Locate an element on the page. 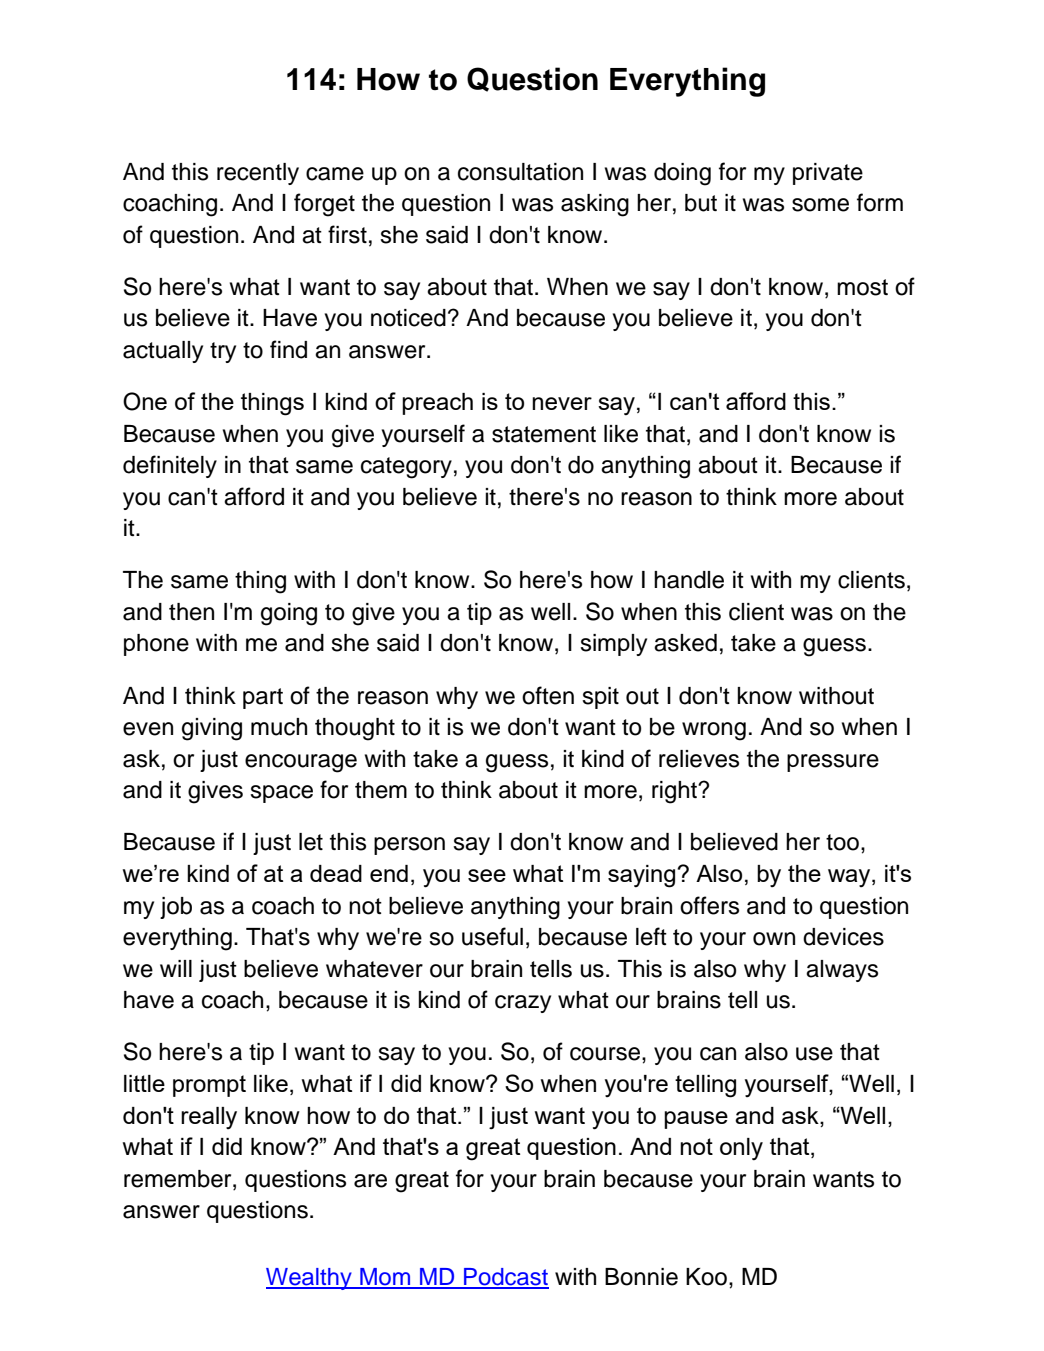  handle is located at coordinates (689, 580).
